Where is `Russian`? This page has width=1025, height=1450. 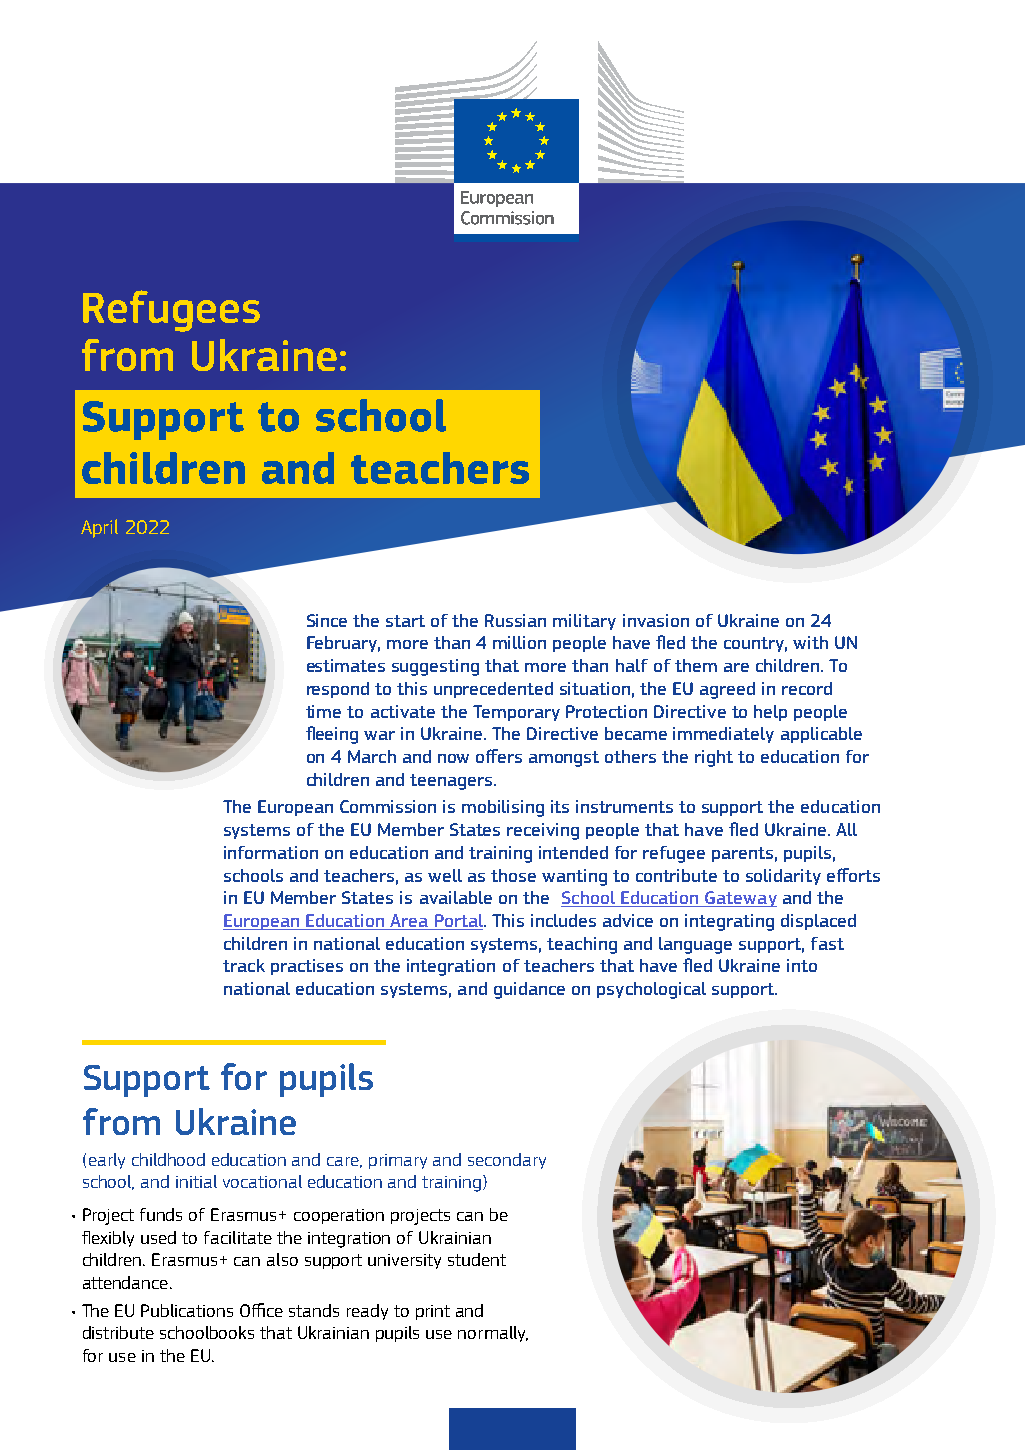 Russian is located at coordinates (515, 620).
